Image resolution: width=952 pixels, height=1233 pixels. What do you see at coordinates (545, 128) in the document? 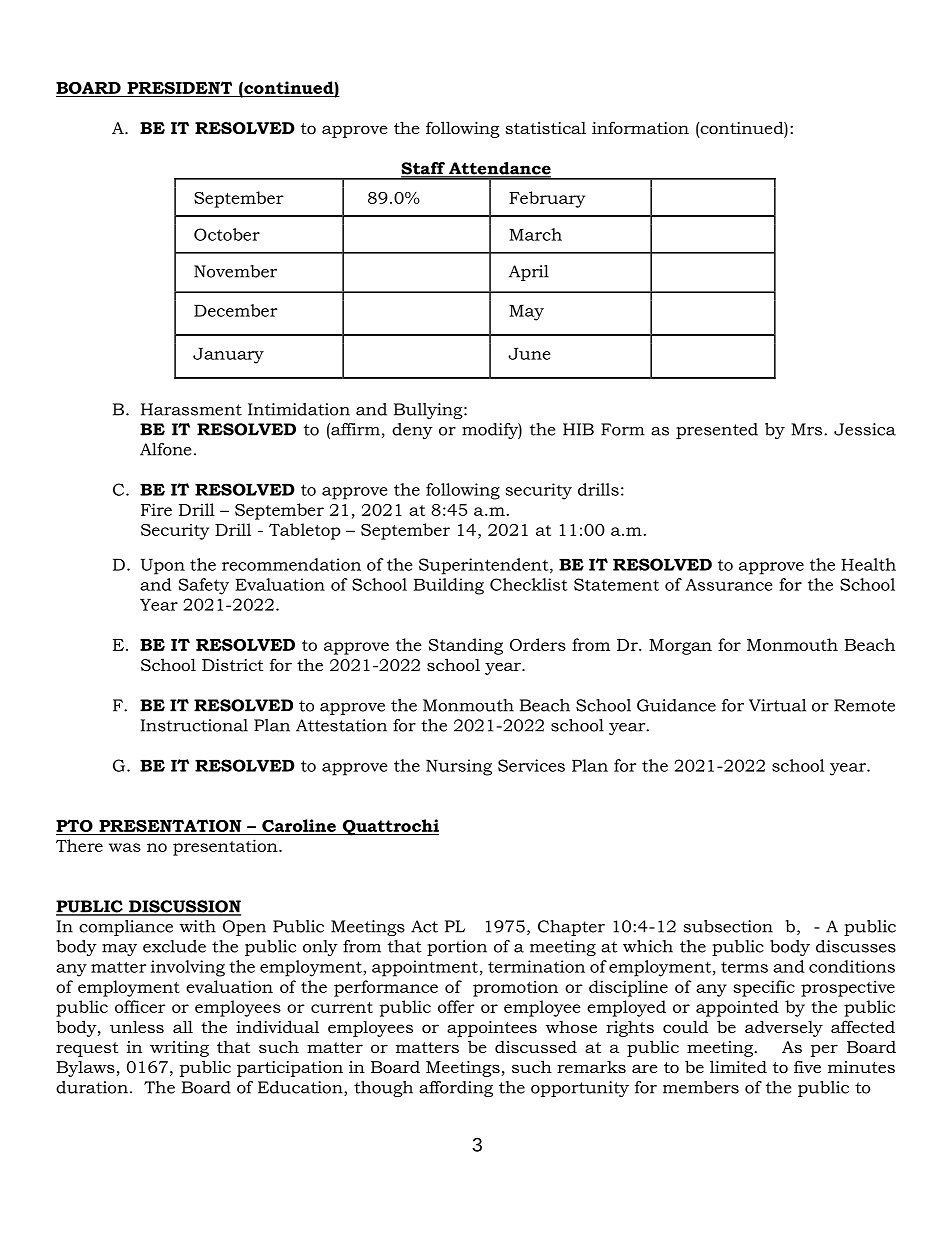
I see `statistical` at bounding box center [545, 128].
